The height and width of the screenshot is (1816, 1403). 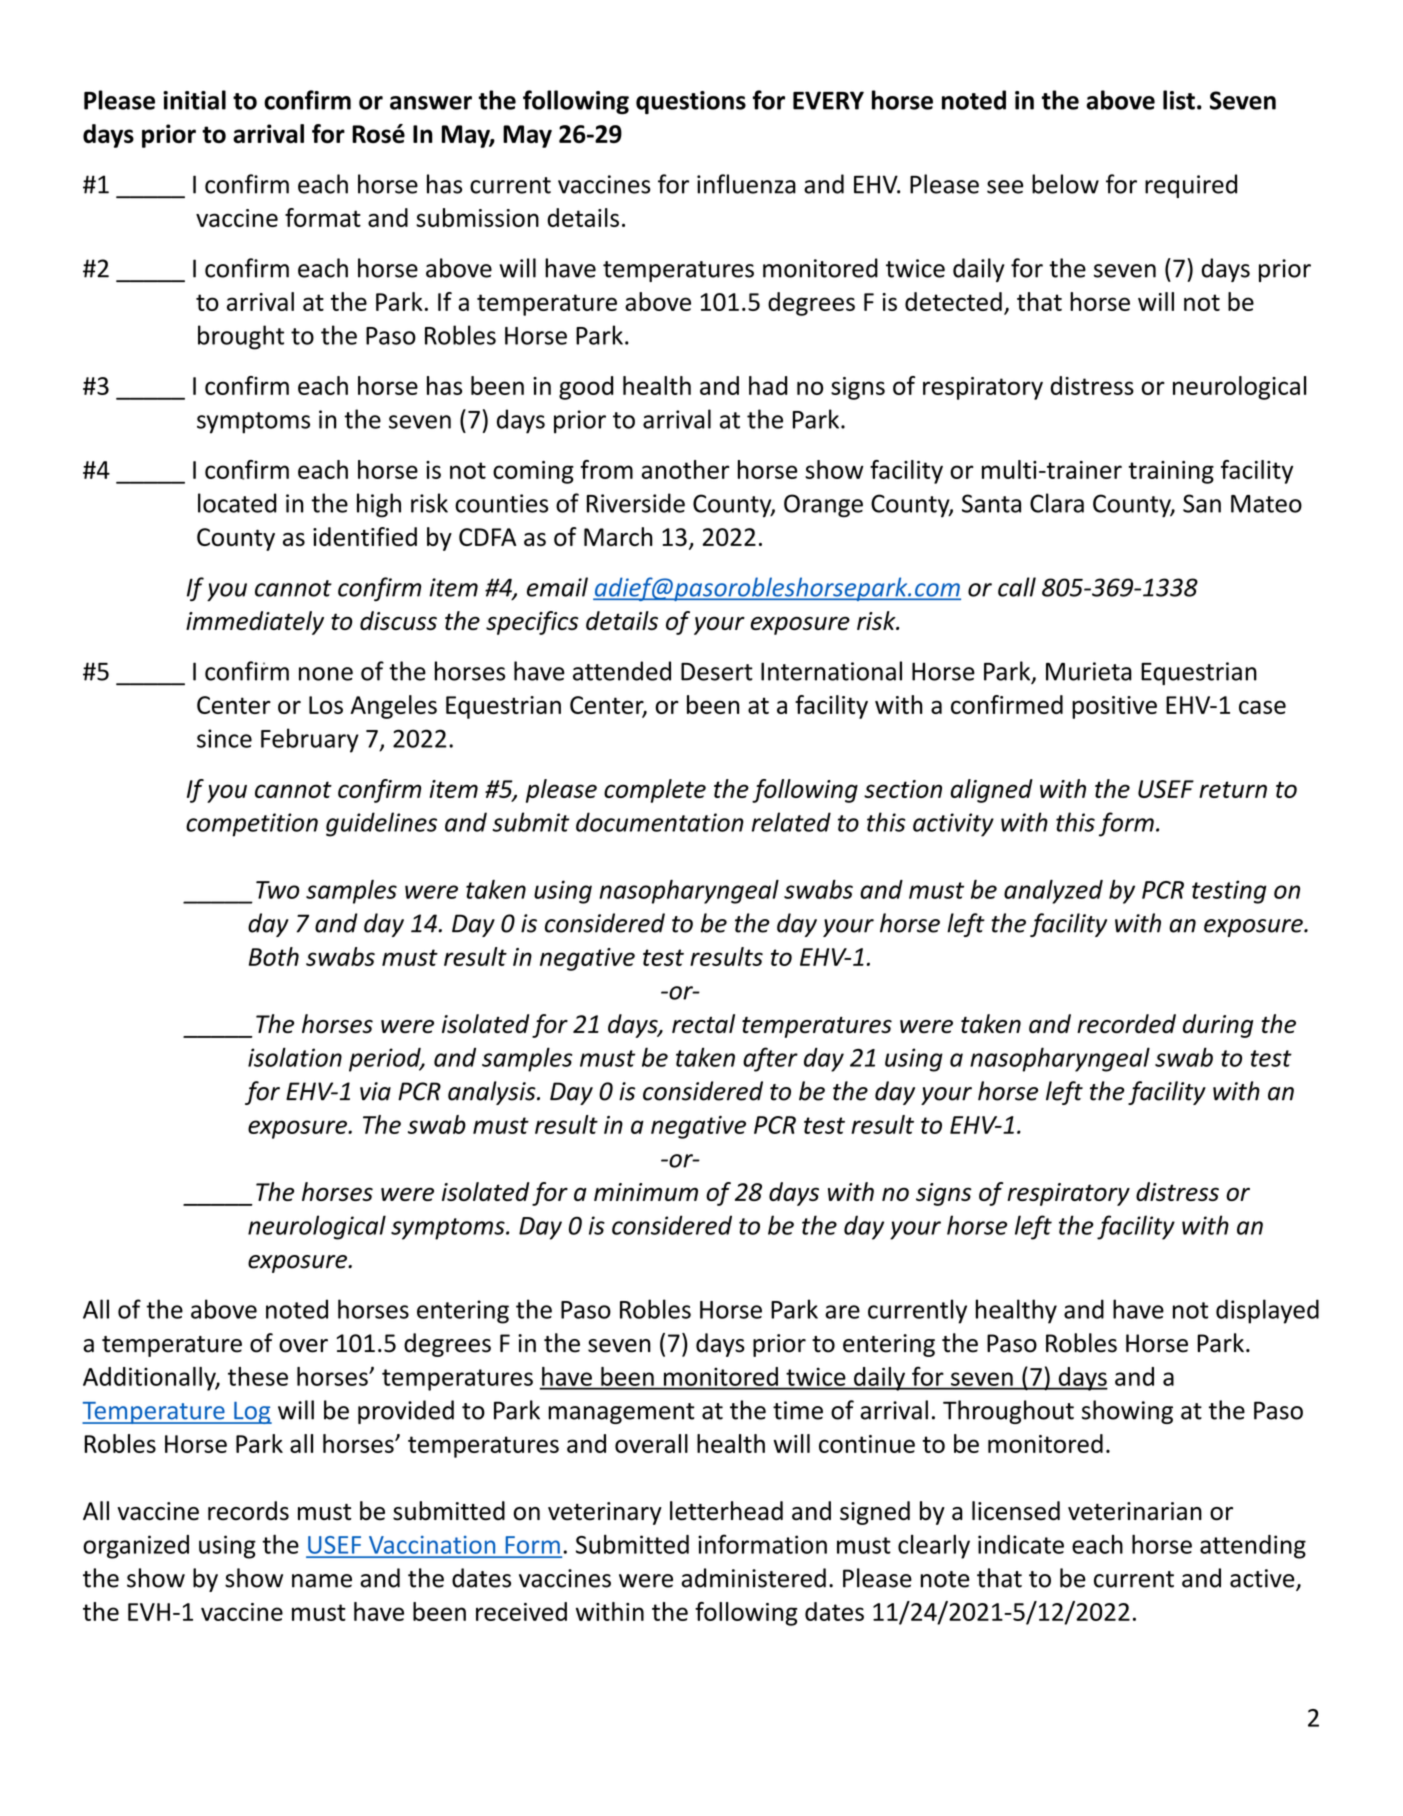 What do you see at coordinates (1053, 892) in the screenshot?
I see `analyzed` at bounding box center [1053, 892].
